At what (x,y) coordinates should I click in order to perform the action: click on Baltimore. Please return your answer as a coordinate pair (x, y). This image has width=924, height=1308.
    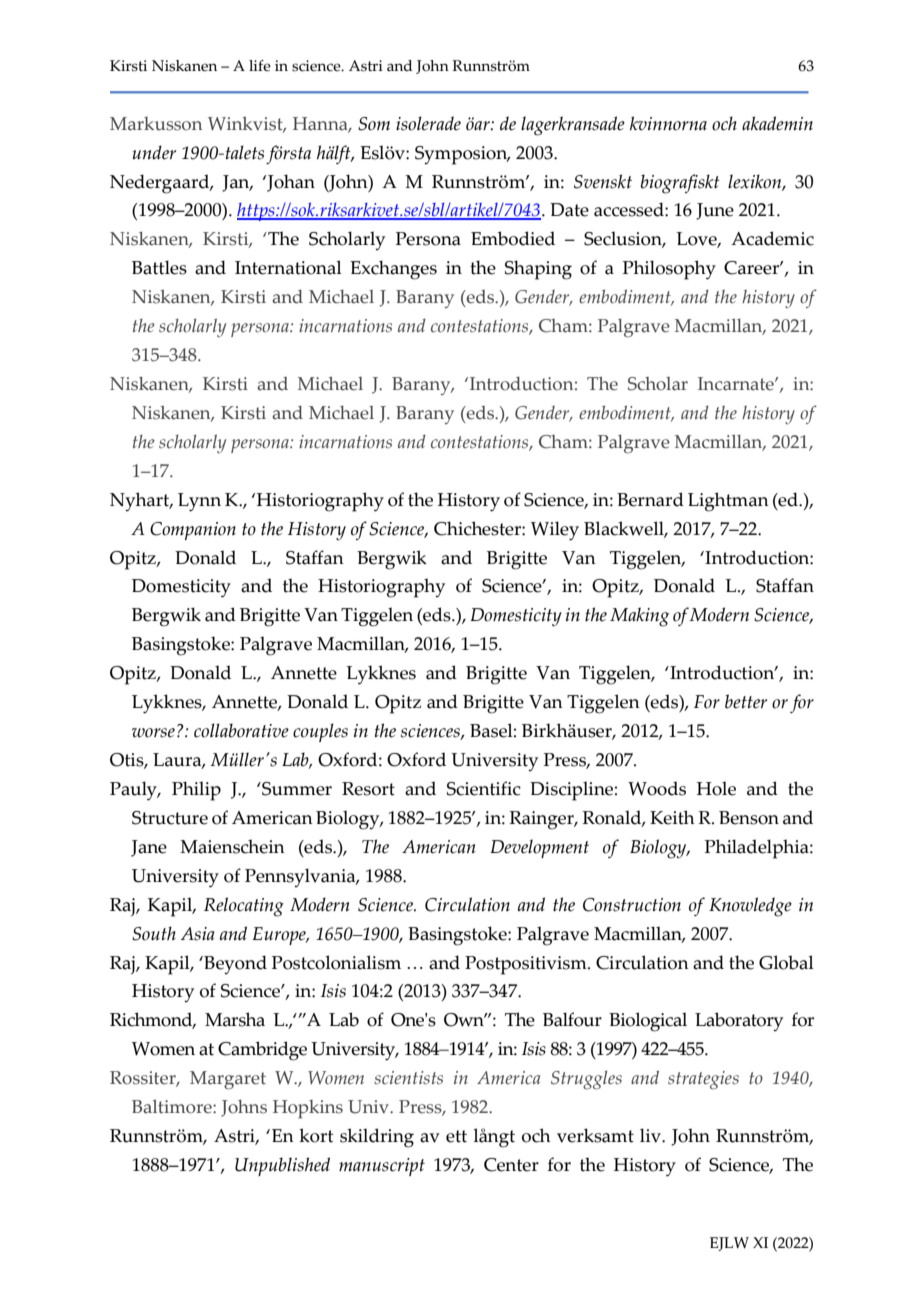
    Looking at the image, I should click on (173, 1106).
